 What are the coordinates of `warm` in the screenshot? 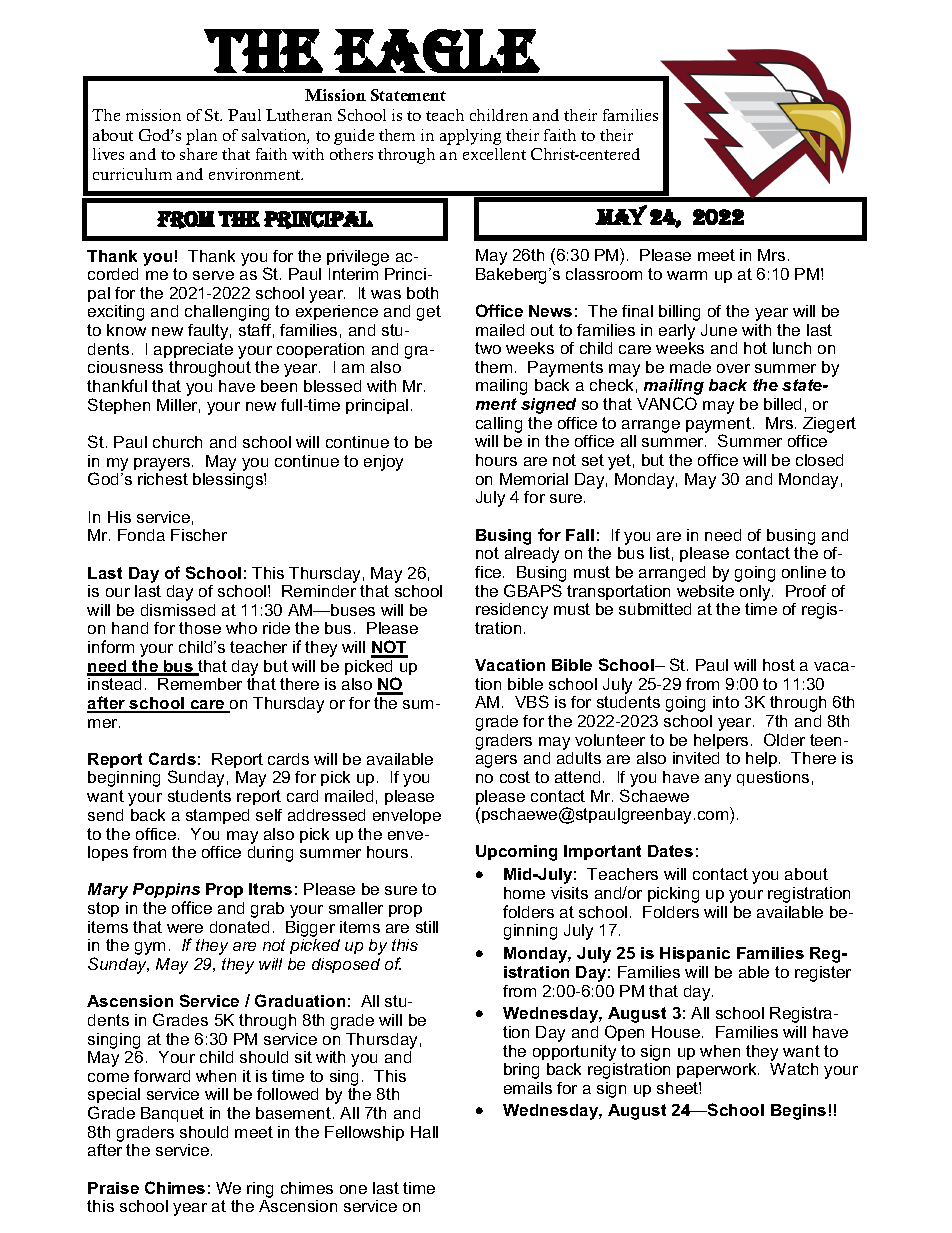 It's located at (687, 275).
